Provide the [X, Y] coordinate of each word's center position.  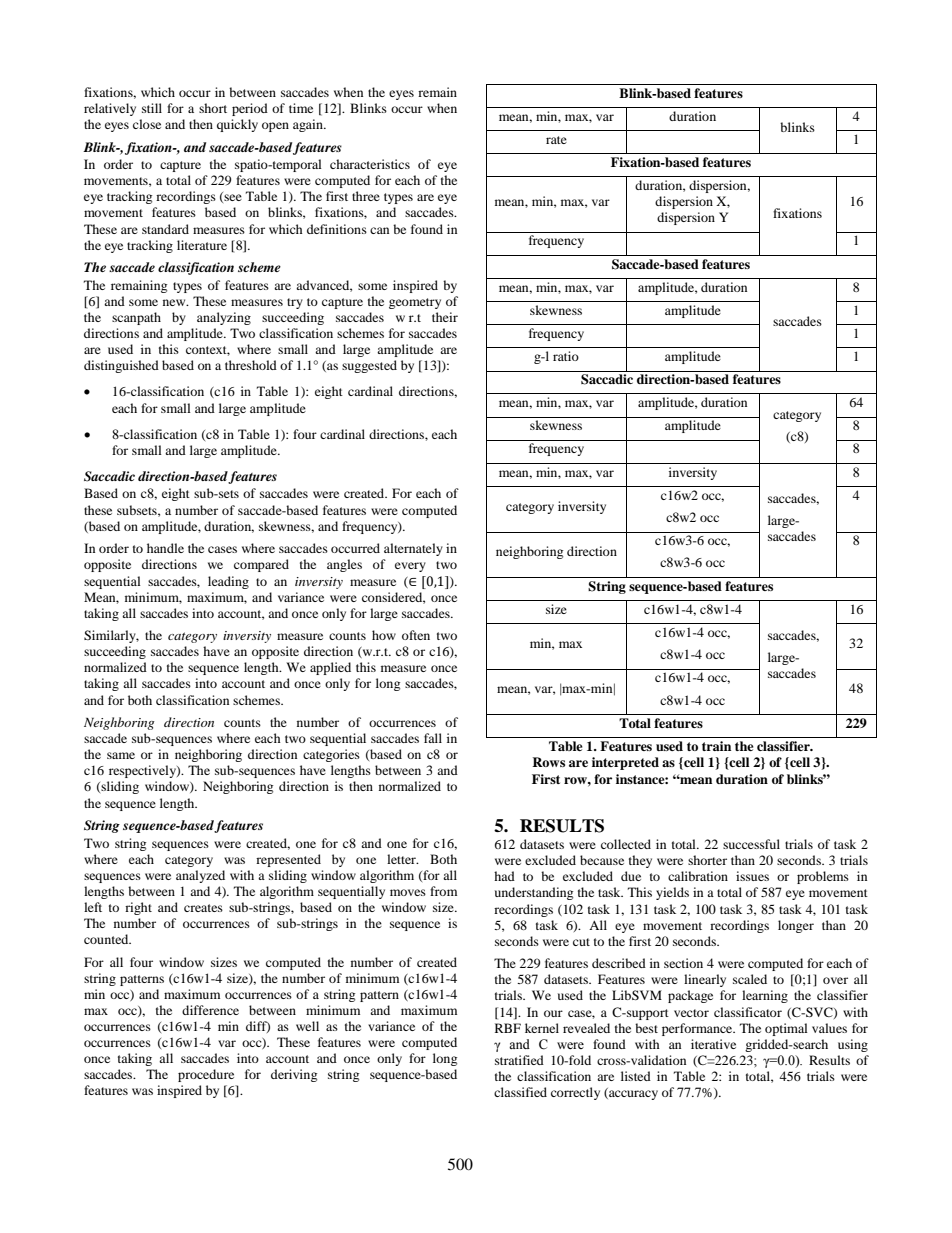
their [445, 317]
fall [433, 738]
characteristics [370, 164]
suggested [369, 366]
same [121, 755]
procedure [206, 1075]
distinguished [121, 366]
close [147, 124]
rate [556, 140]
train [716, 746]
